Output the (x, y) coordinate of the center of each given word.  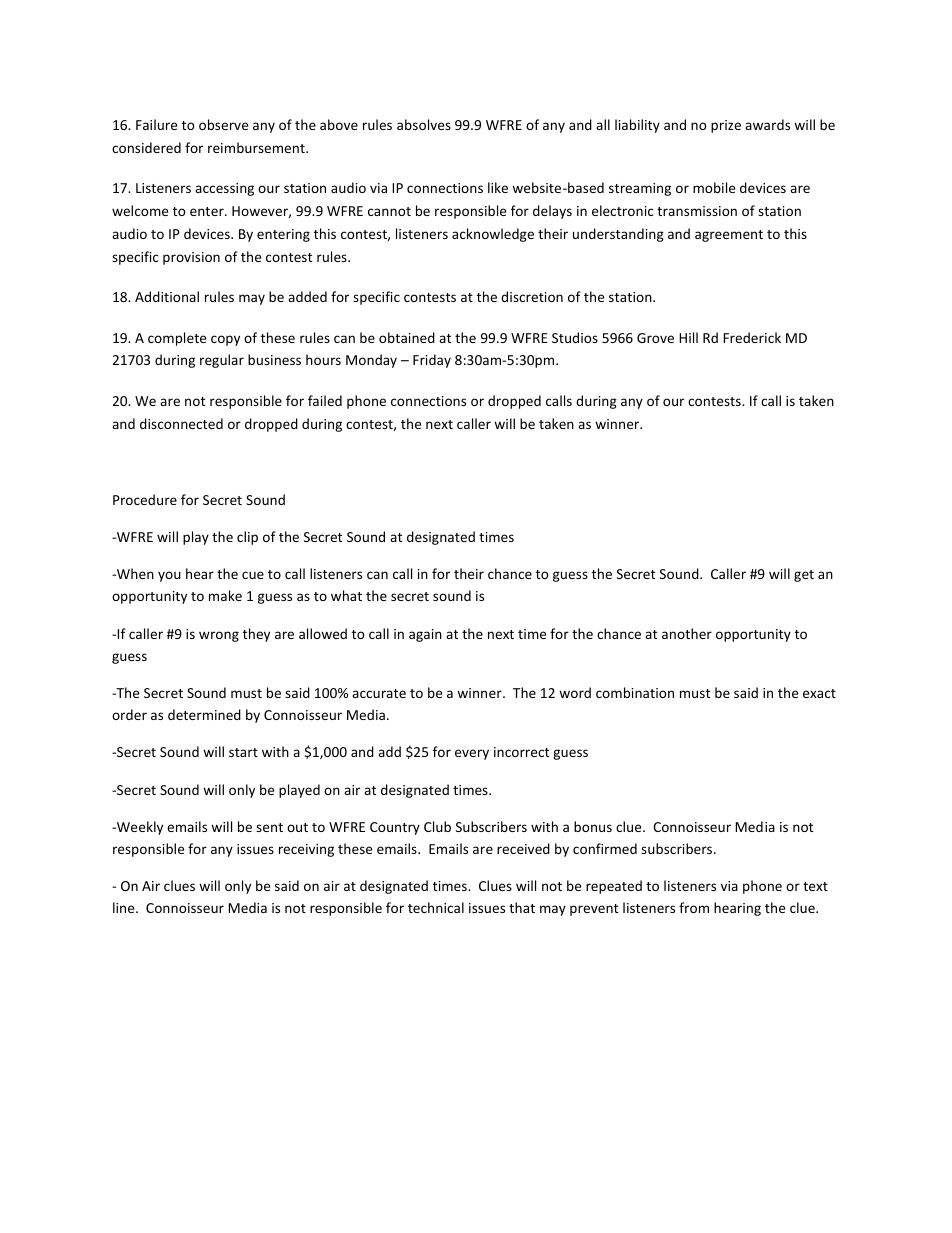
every (472, 754)
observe (223, 124)
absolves (424, 124)
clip (247, 538)
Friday (432, 361)
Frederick (752, 337)
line (125, 907)
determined (204, 714)
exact (819, 693)
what (346, 595)
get (804, 576)
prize (726, 126)
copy (225, 340)
